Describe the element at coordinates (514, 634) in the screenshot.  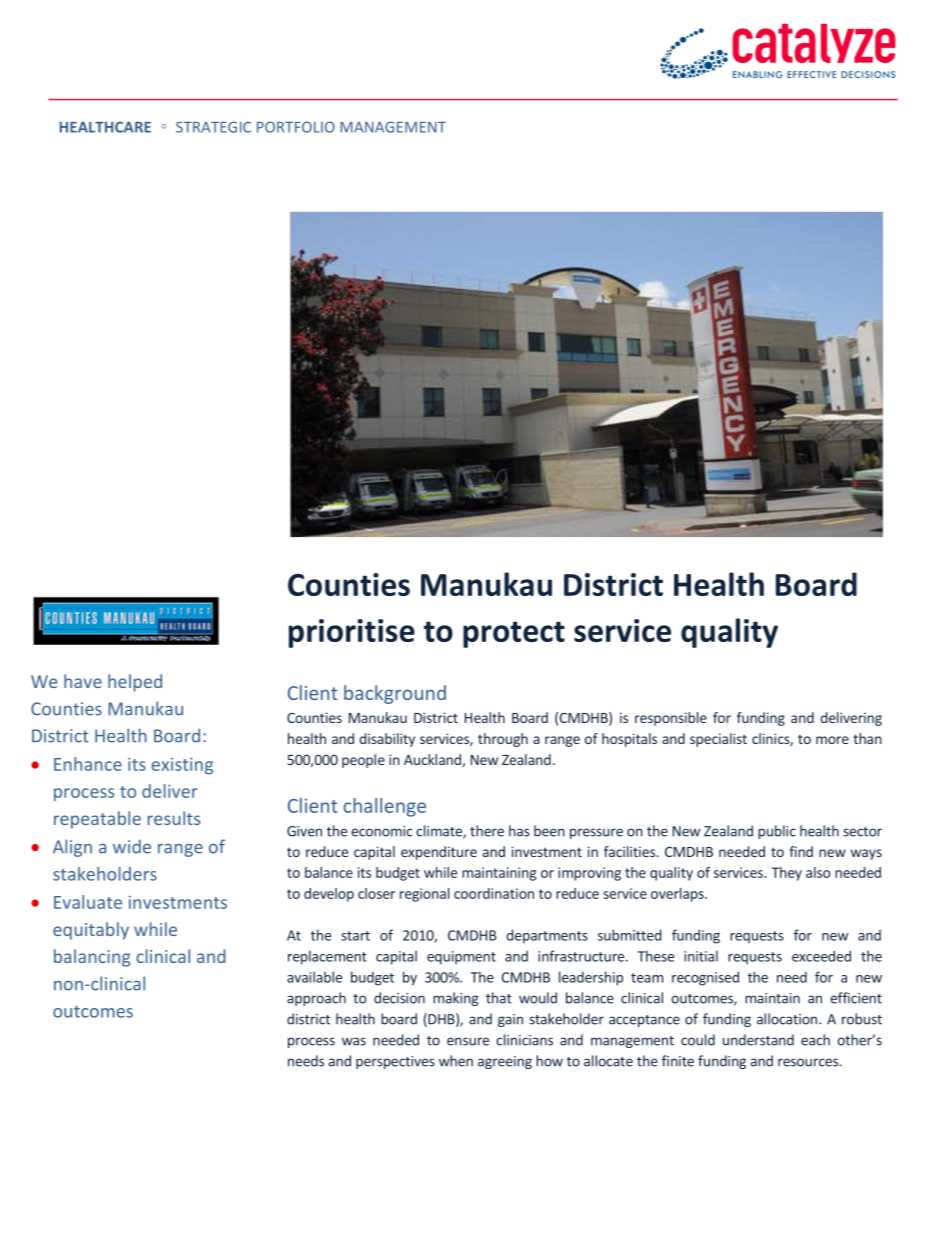
I see `protect` at that location.
